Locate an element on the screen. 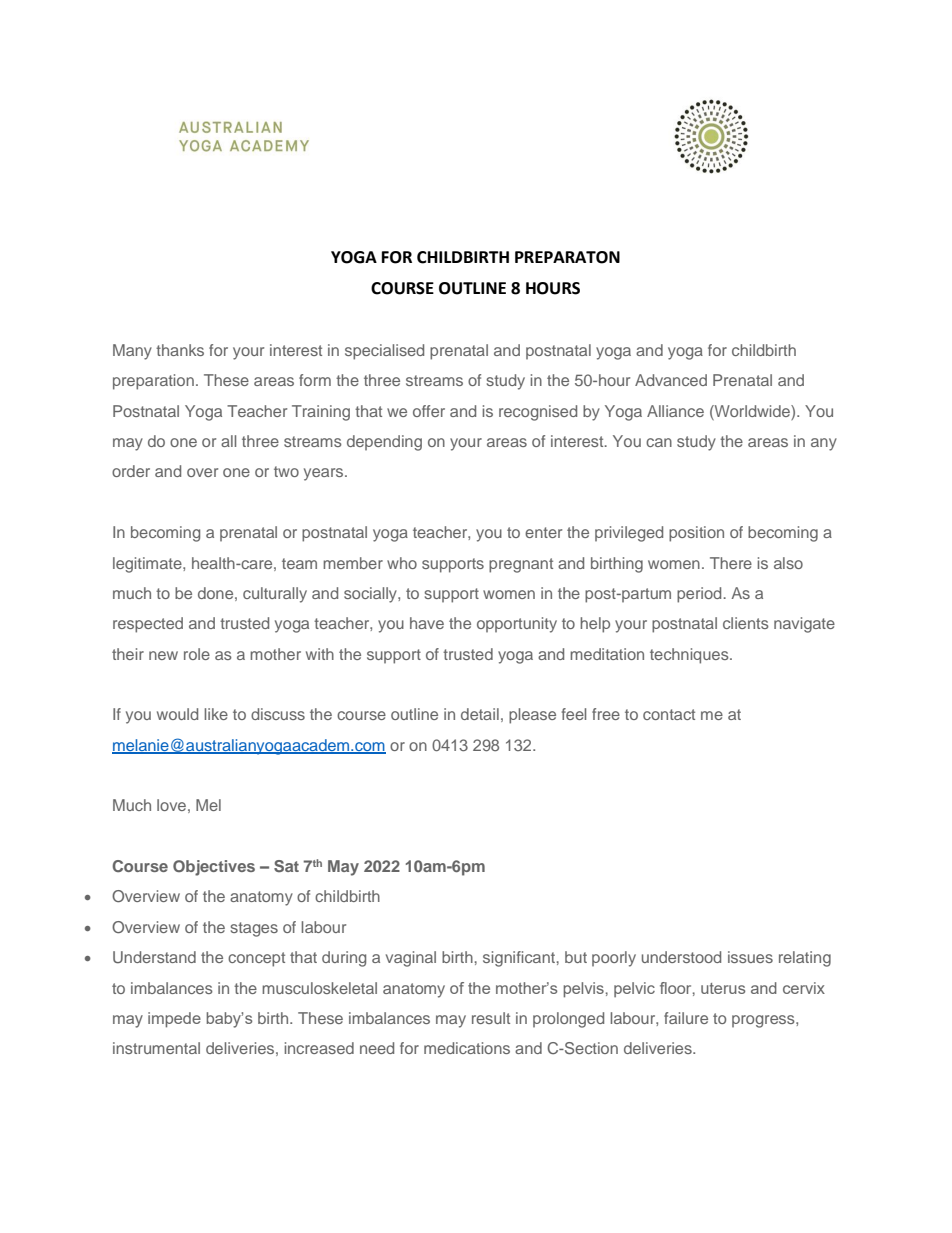 This screenshot has width=952, height=1233. contact is located at coordinates (669, 714).
